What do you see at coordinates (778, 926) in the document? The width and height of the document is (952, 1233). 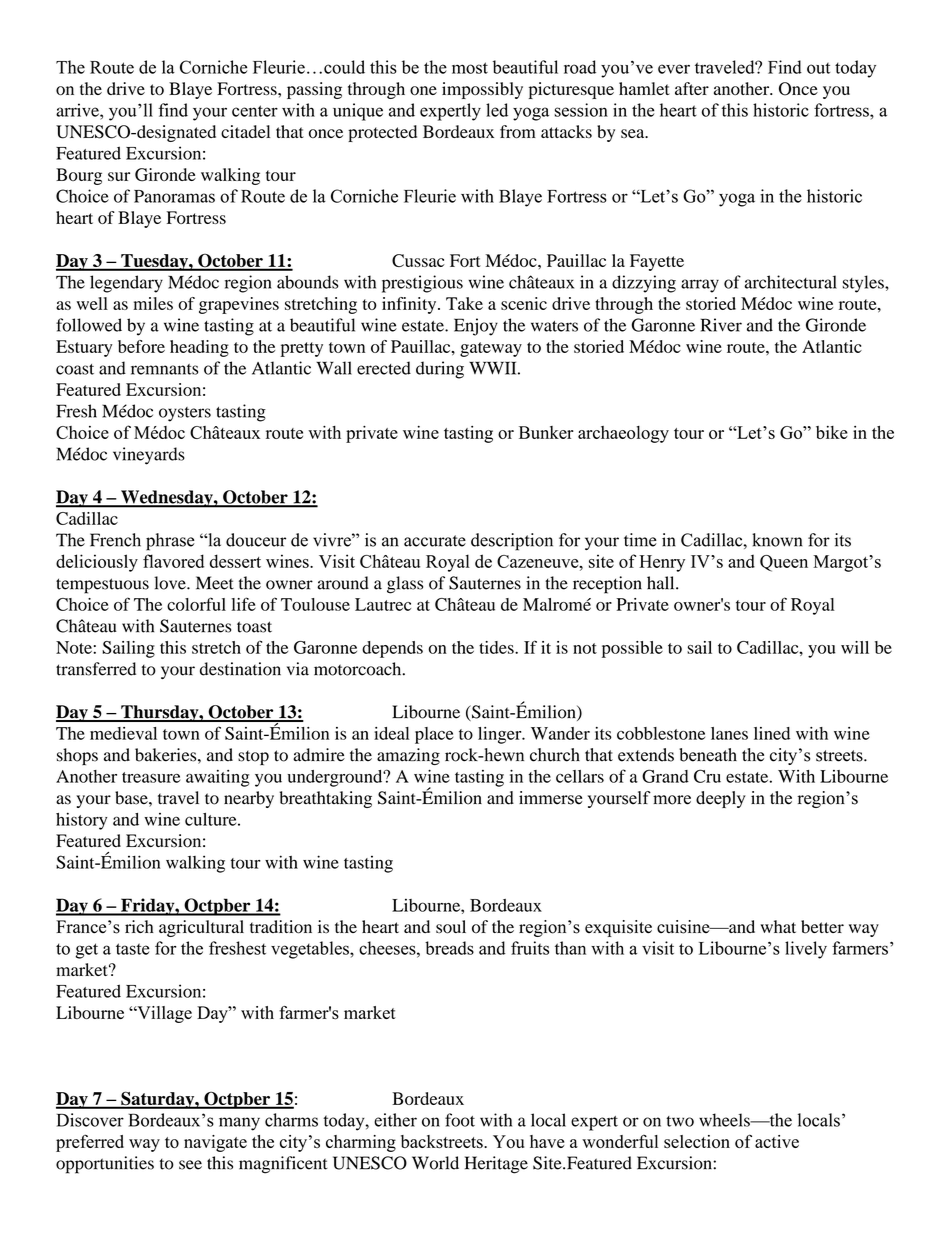 I see `what` at bounding box center [778, 926].
